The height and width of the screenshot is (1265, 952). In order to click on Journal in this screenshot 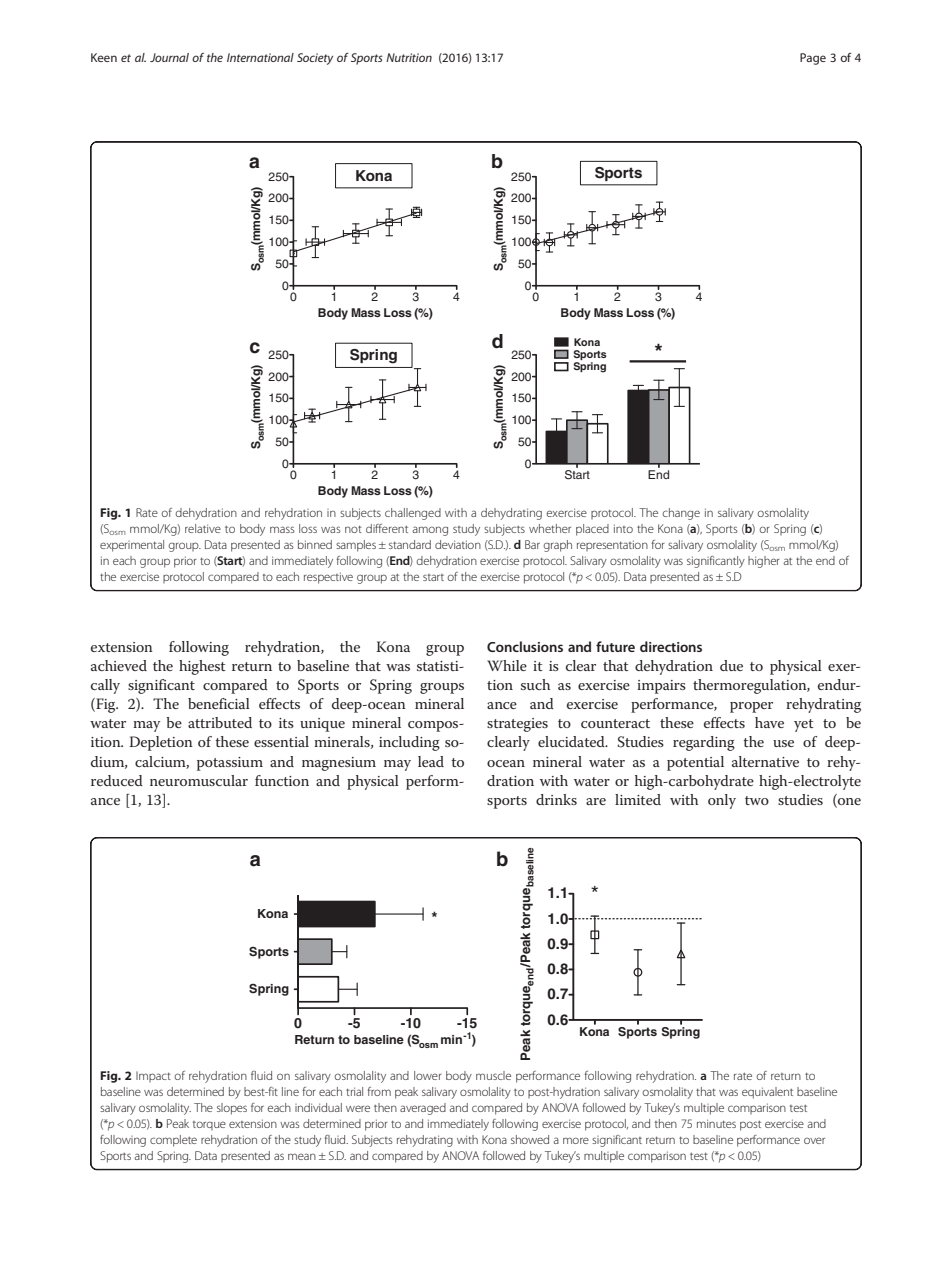, I will do `click(169, 57)`.
